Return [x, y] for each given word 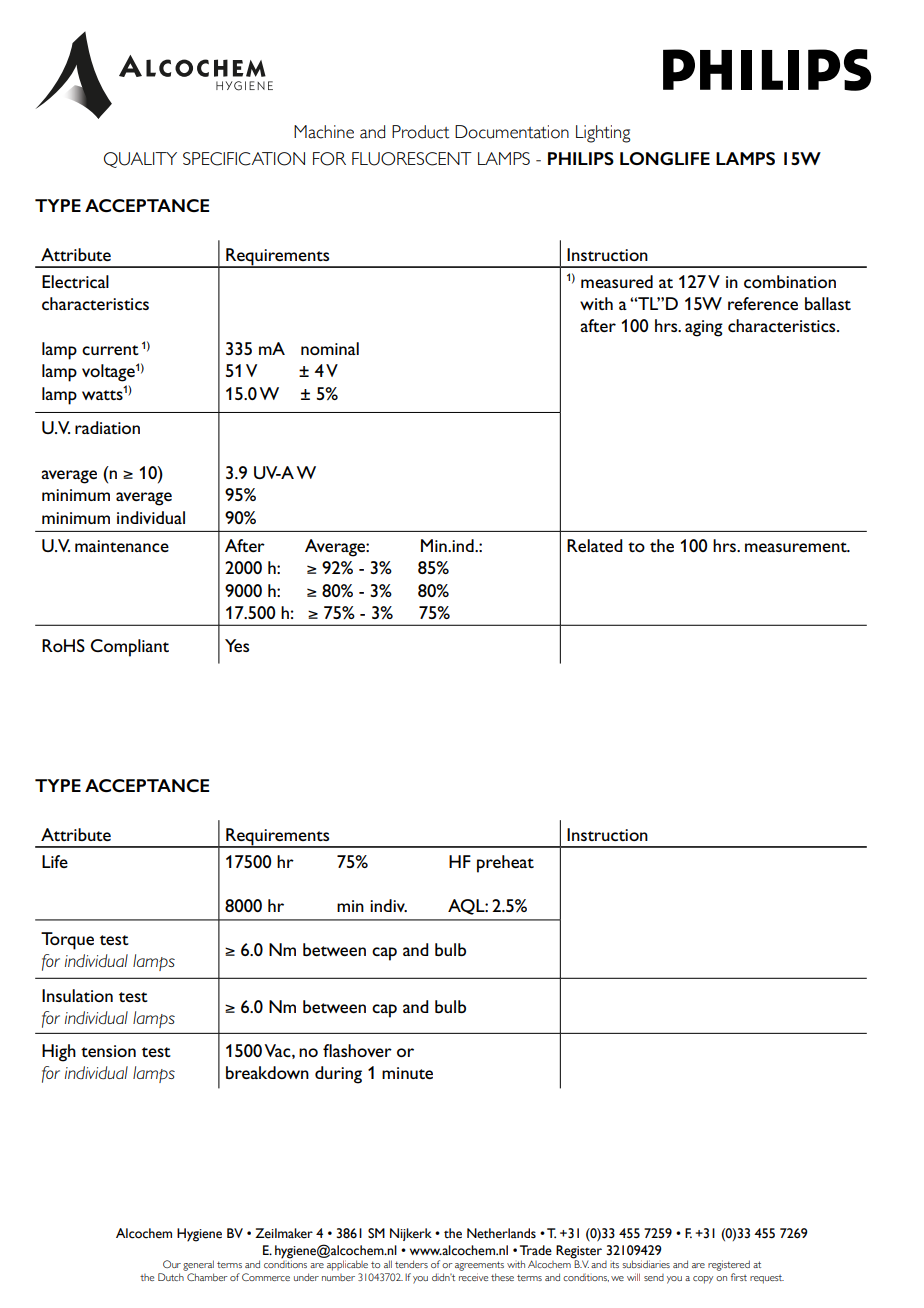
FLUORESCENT [412, 159]
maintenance [122, 546]
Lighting [603, 134]
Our [172, 1264]
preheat [505, 864]
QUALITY [140, 160]
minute [407, 1073]
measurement [797, 547]
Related [594, 545]
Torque [67, 941]
